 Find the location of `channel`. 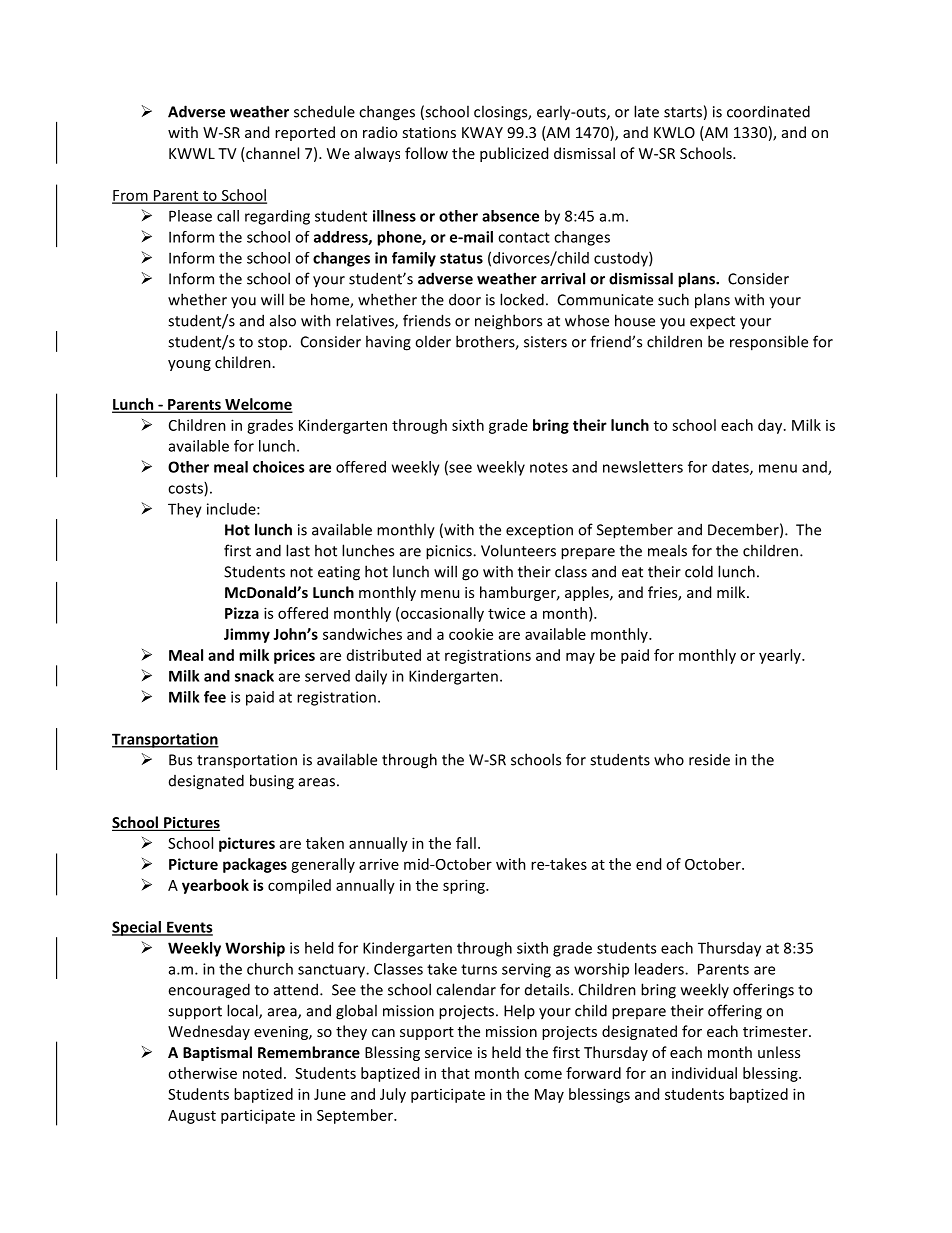

channel is located at coordinates (271, 154).
